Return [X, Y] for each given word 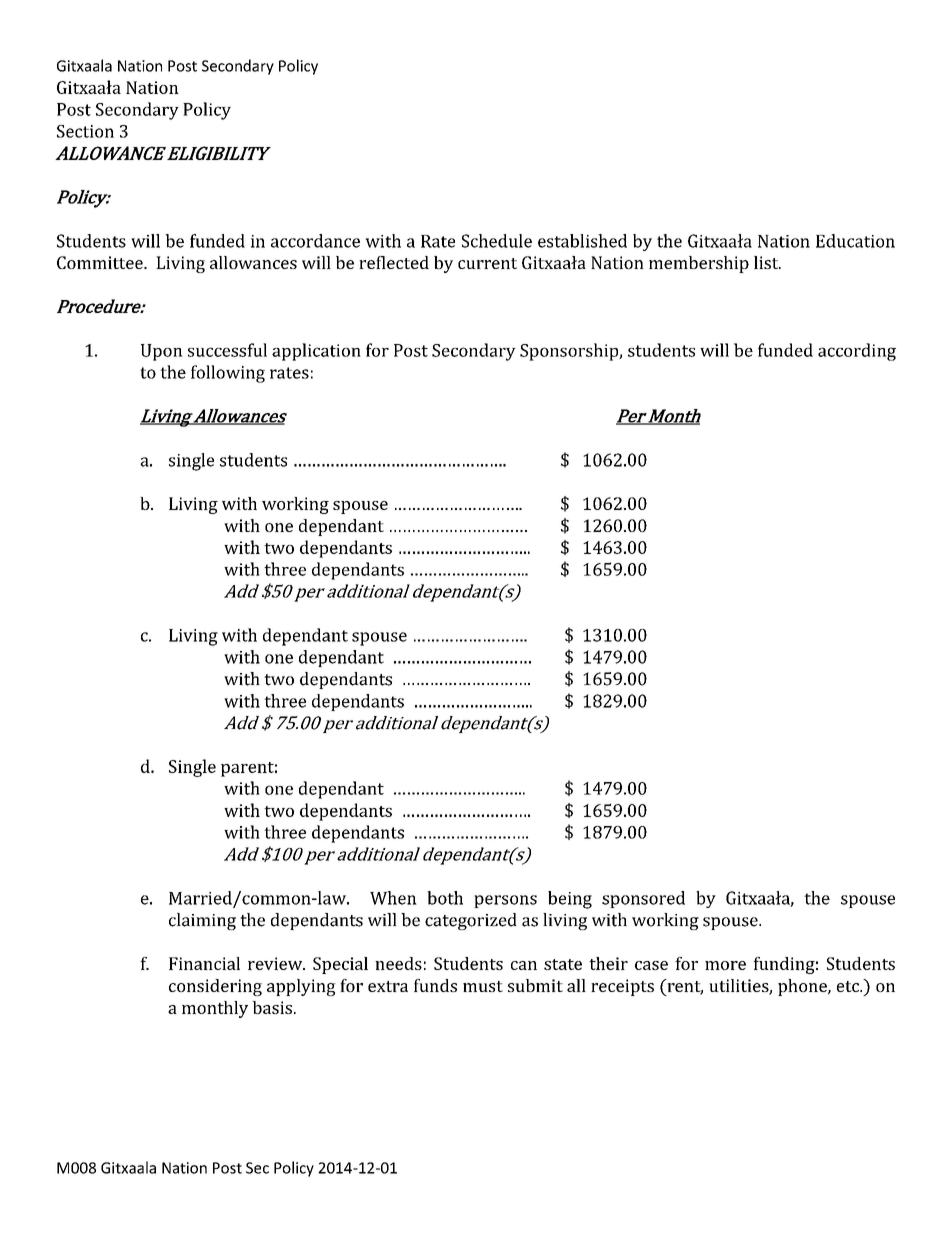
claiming [202, 921]
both [445, 898]
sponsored [643, 899]
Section [85, 131]
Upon [162, 352]
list [767, 262]
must [483, 986]
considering [215, 987]
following [228, 374]
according [857, 352]
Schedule [497, 241]
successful [227, 350]
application [316, 352]
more [725, 965]
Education [855, 241]
